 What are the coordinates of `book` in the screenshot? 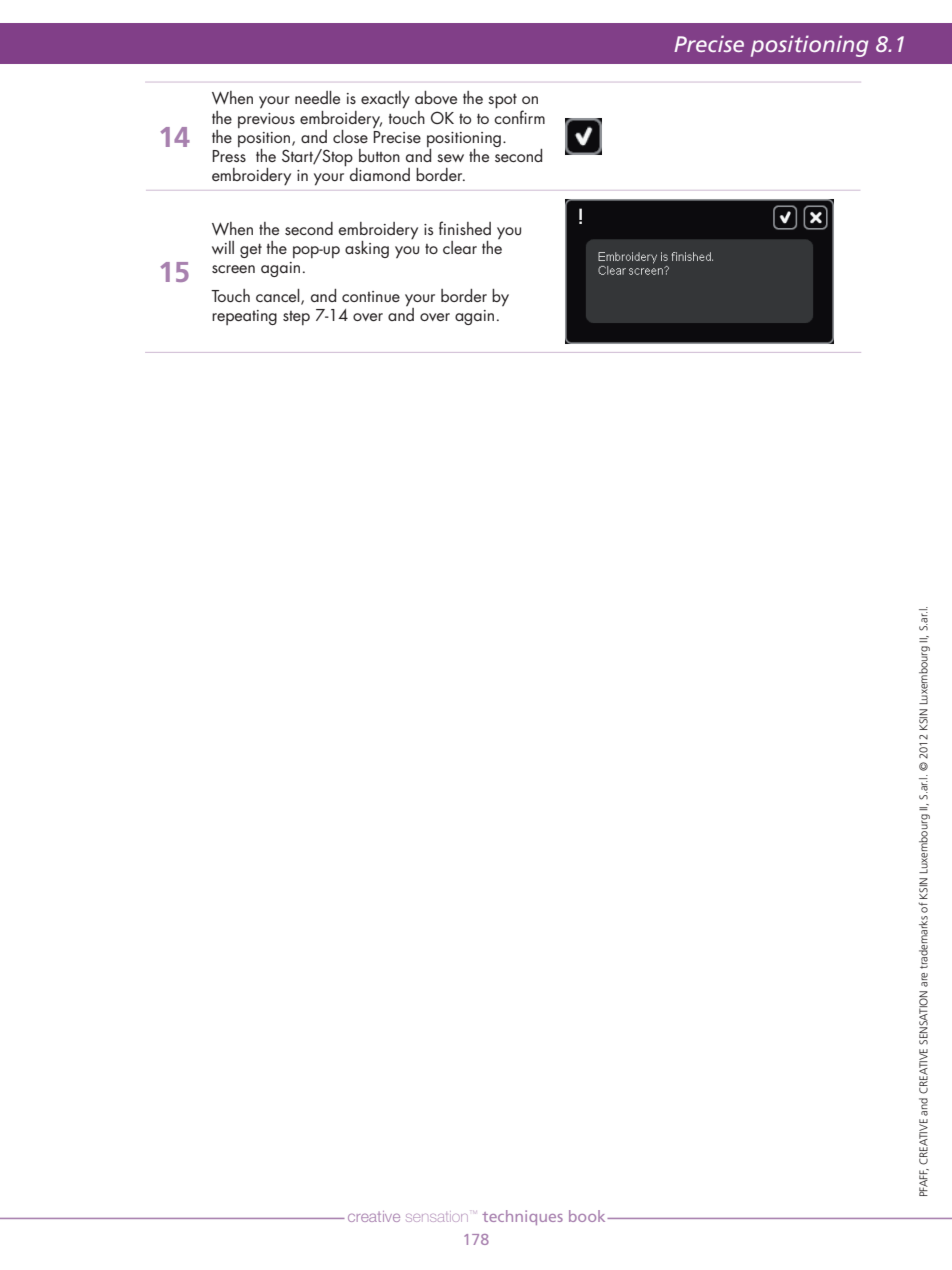 It's located at (588, 1216).
